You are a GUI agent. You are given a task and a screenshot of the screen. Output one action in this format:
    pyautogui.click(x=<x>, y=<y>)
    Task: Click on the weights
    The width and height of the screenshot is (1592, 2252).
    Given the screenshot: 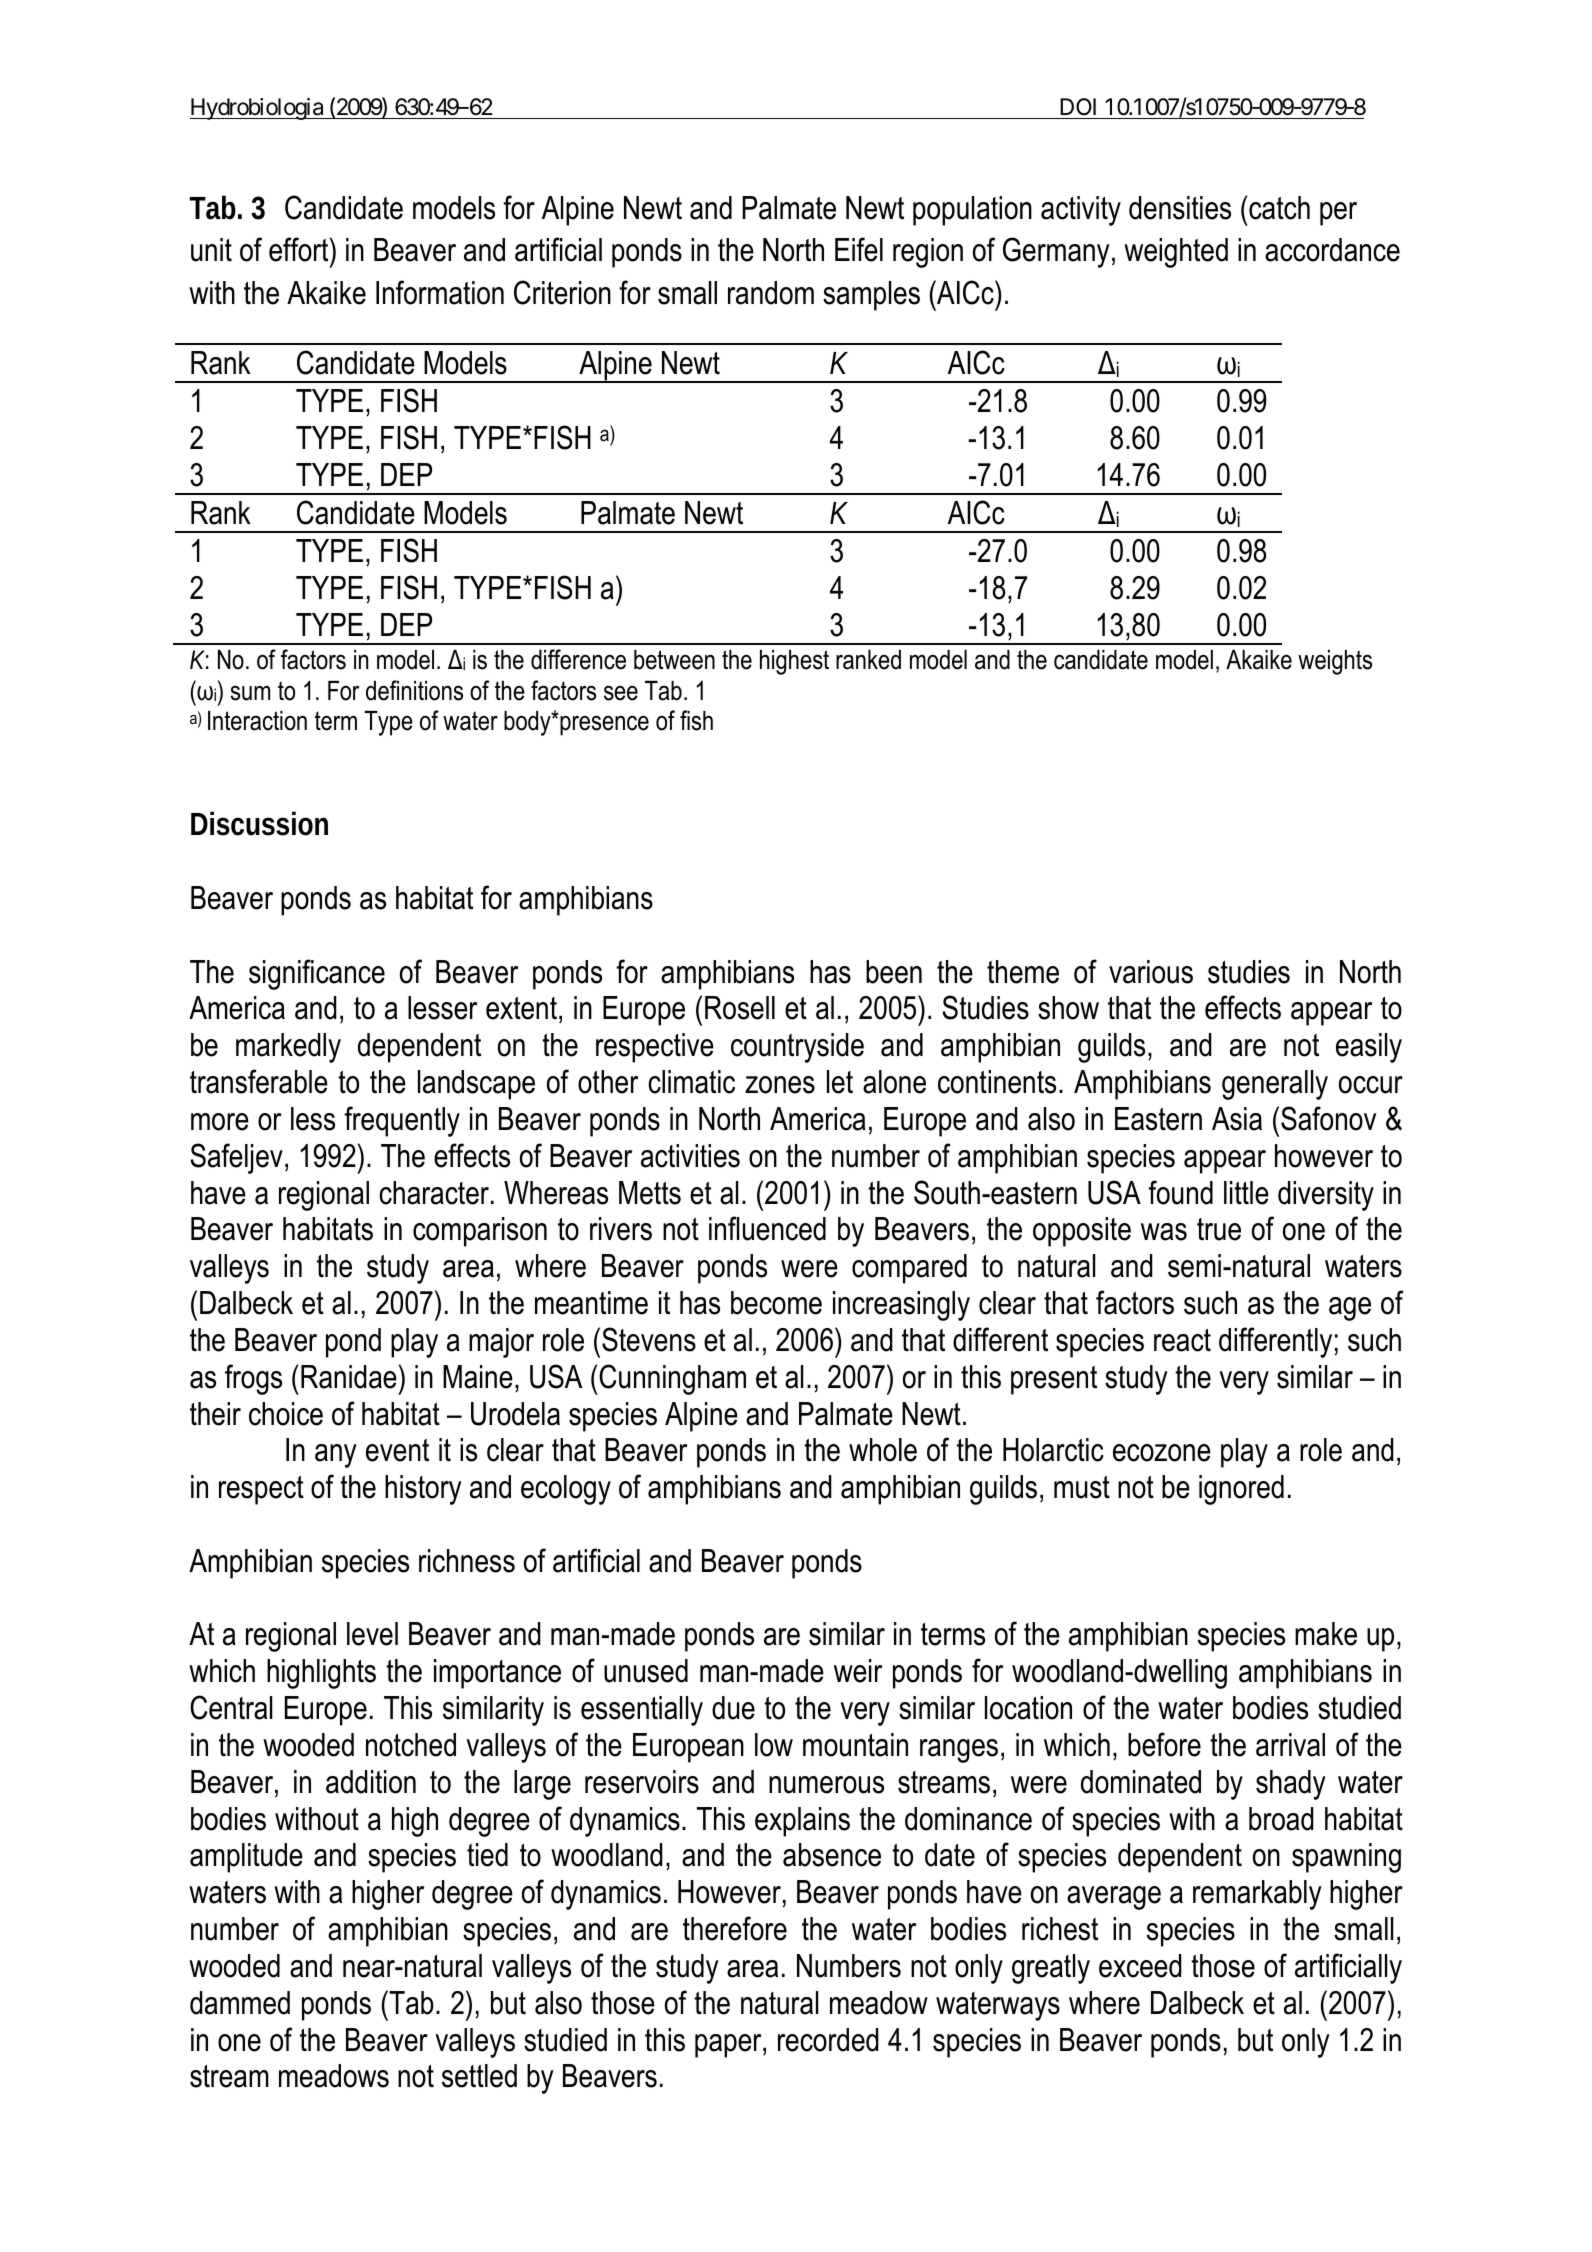 What is the action you would take?
    pyautogui.click(x=1335, y=662)
